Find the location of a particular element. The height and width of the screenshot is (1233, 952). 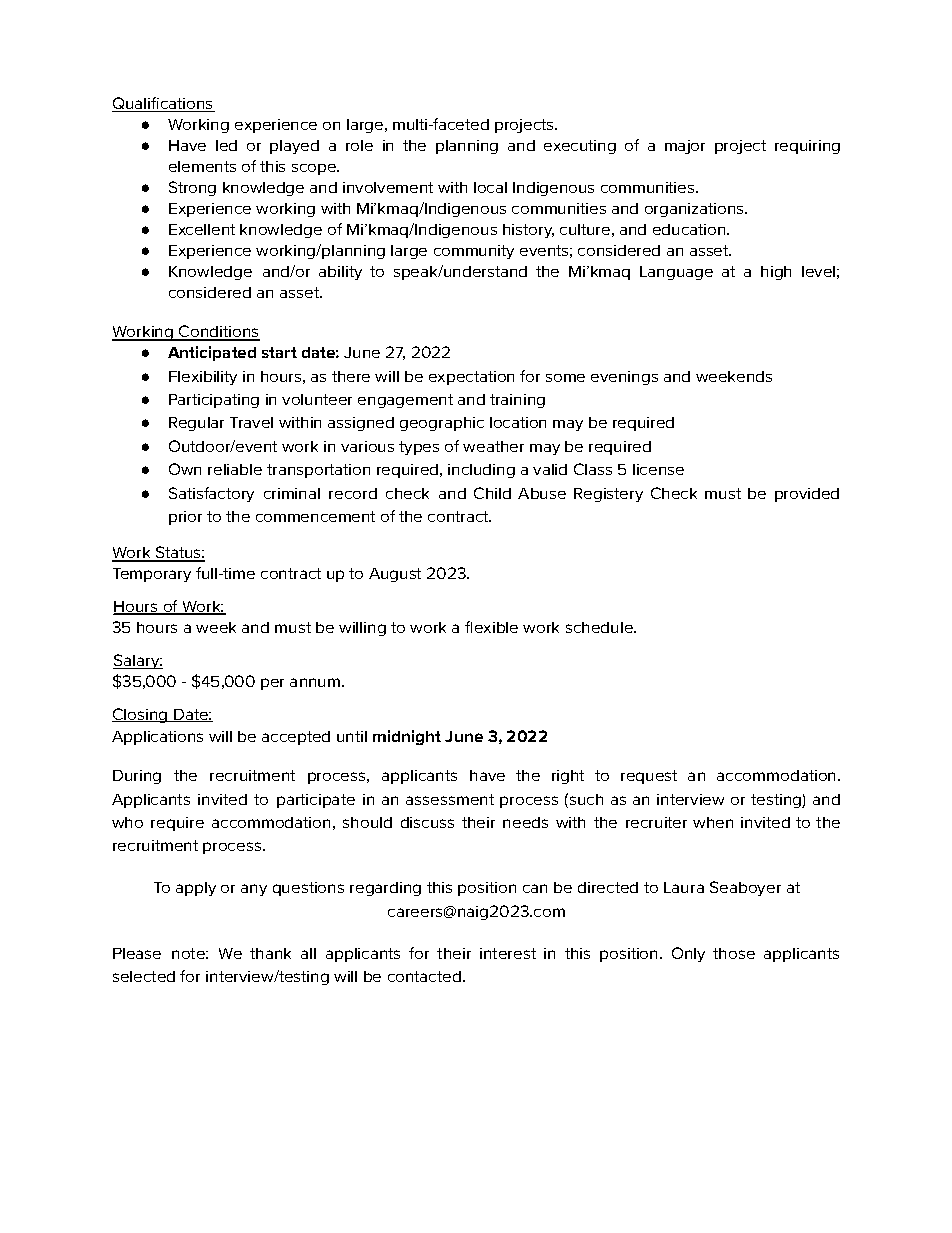

prior is located at coordinates (185, 518).
